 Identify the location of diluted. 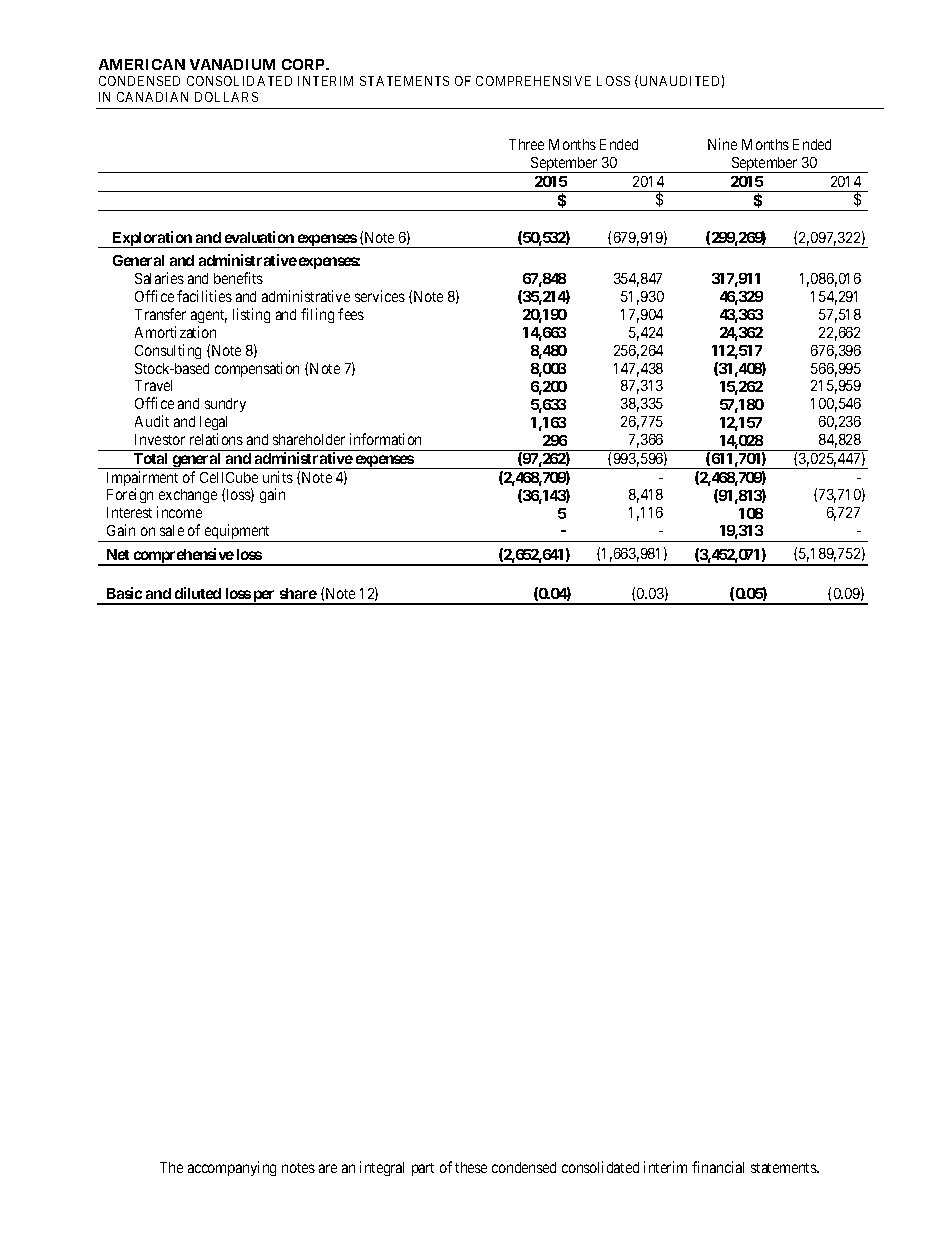
(198, 593).
